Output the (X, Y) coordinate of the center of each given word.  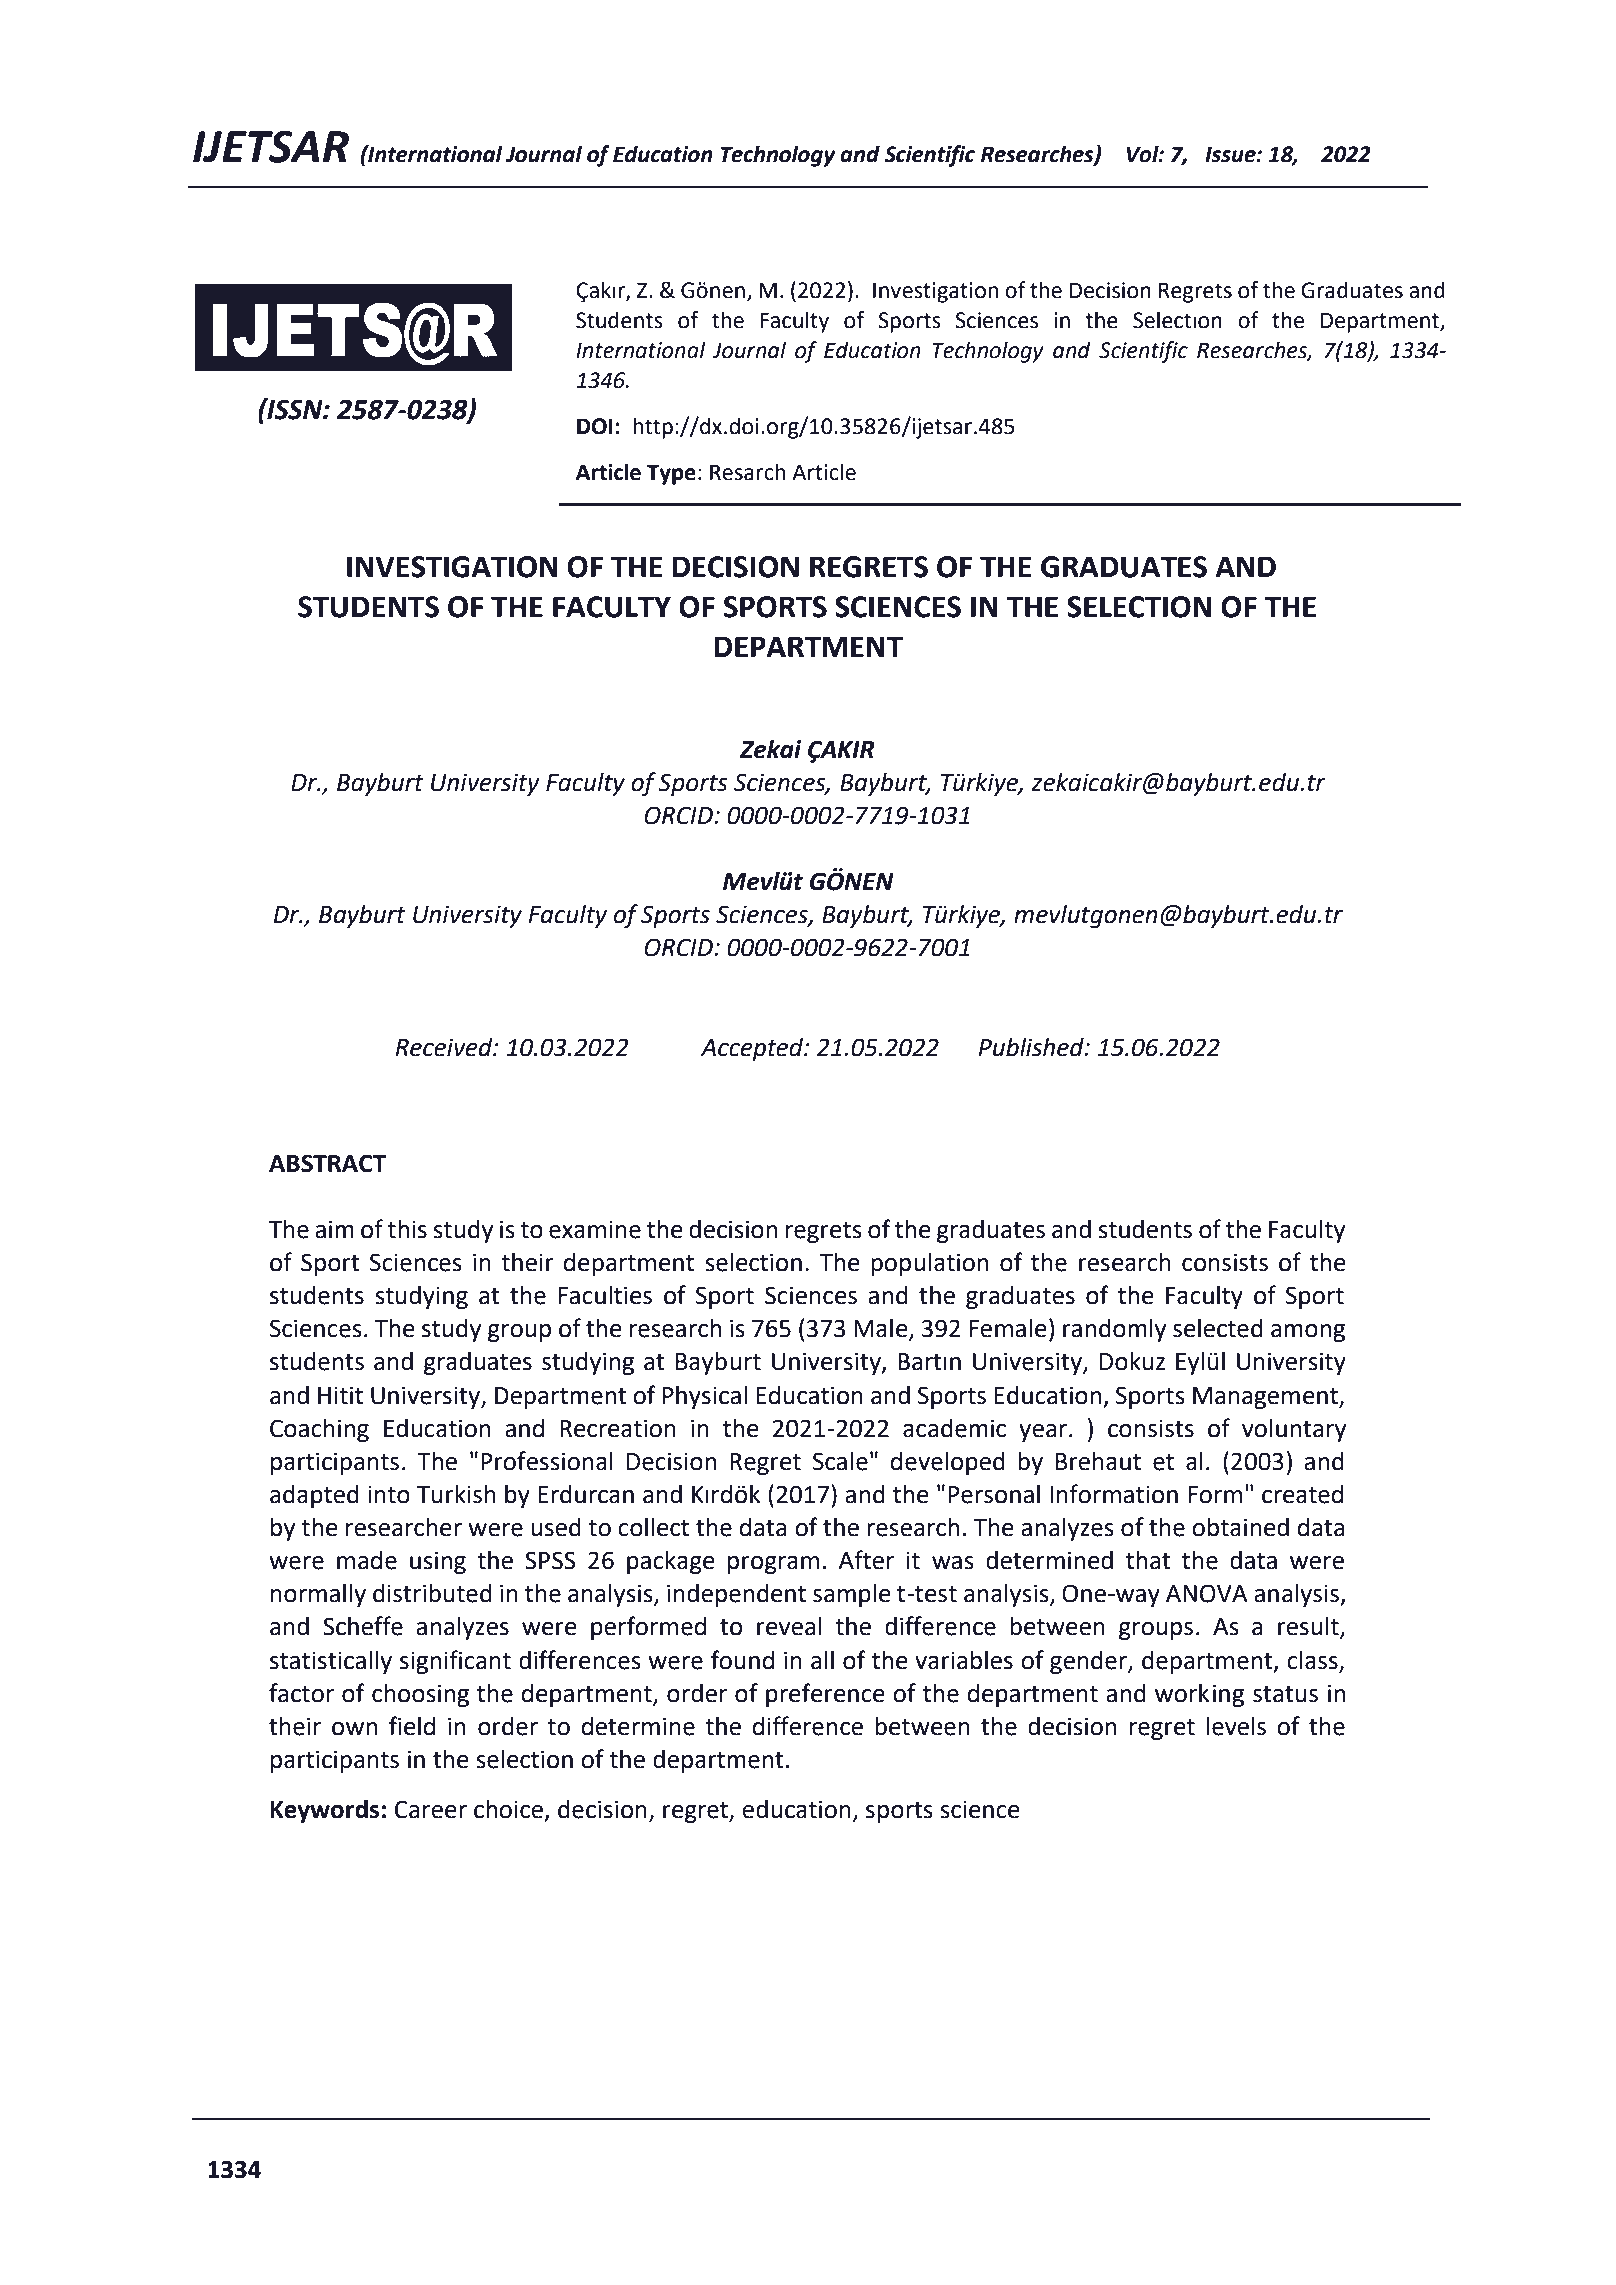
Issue (1231, 154)
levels (1236, 1726)
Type (671, 474)
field (412, 1726)
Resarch (747, 472)
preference (825, 1695)
